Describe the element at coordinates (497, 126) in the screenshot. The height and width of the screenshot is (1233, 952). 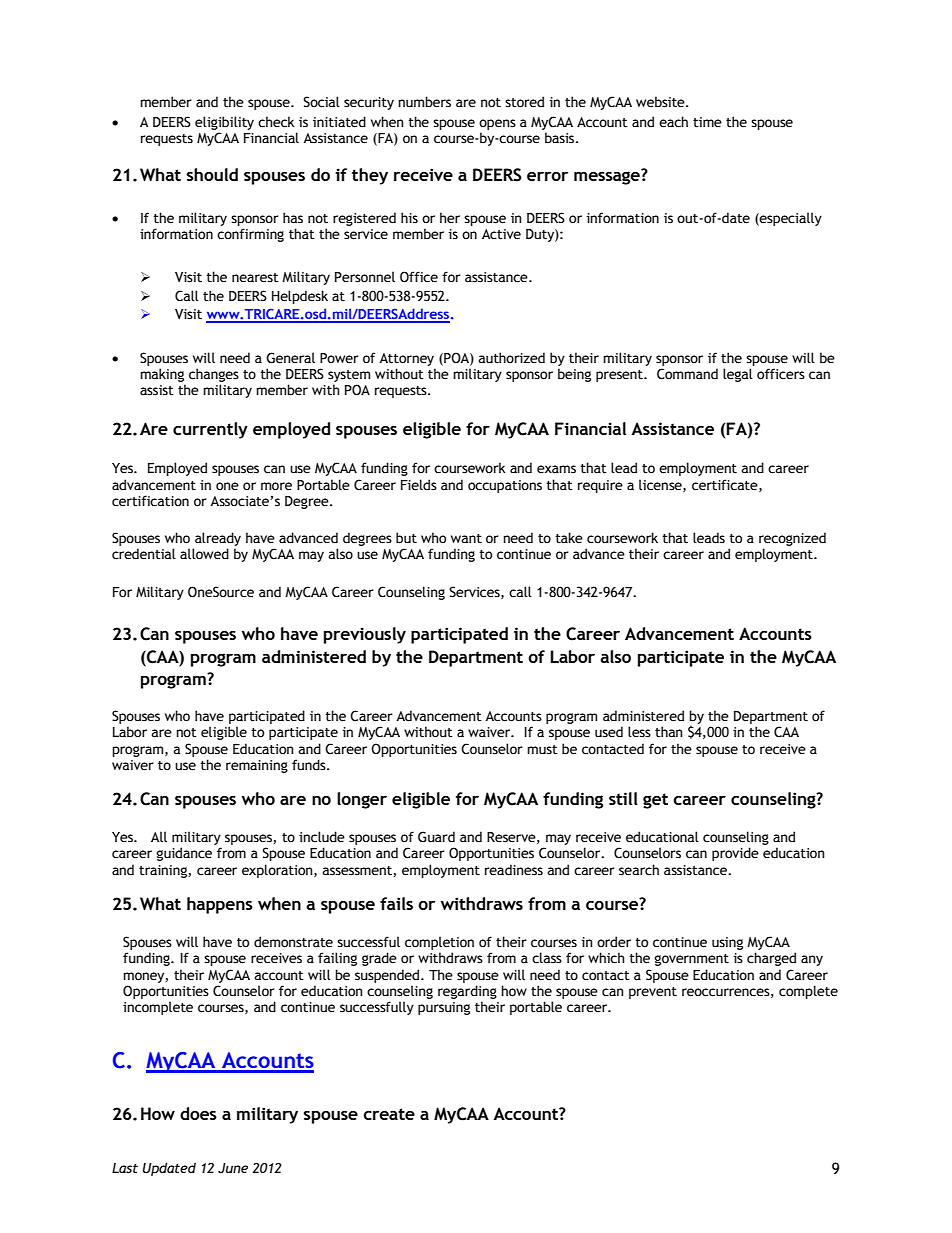
I see `opens` at that location.
